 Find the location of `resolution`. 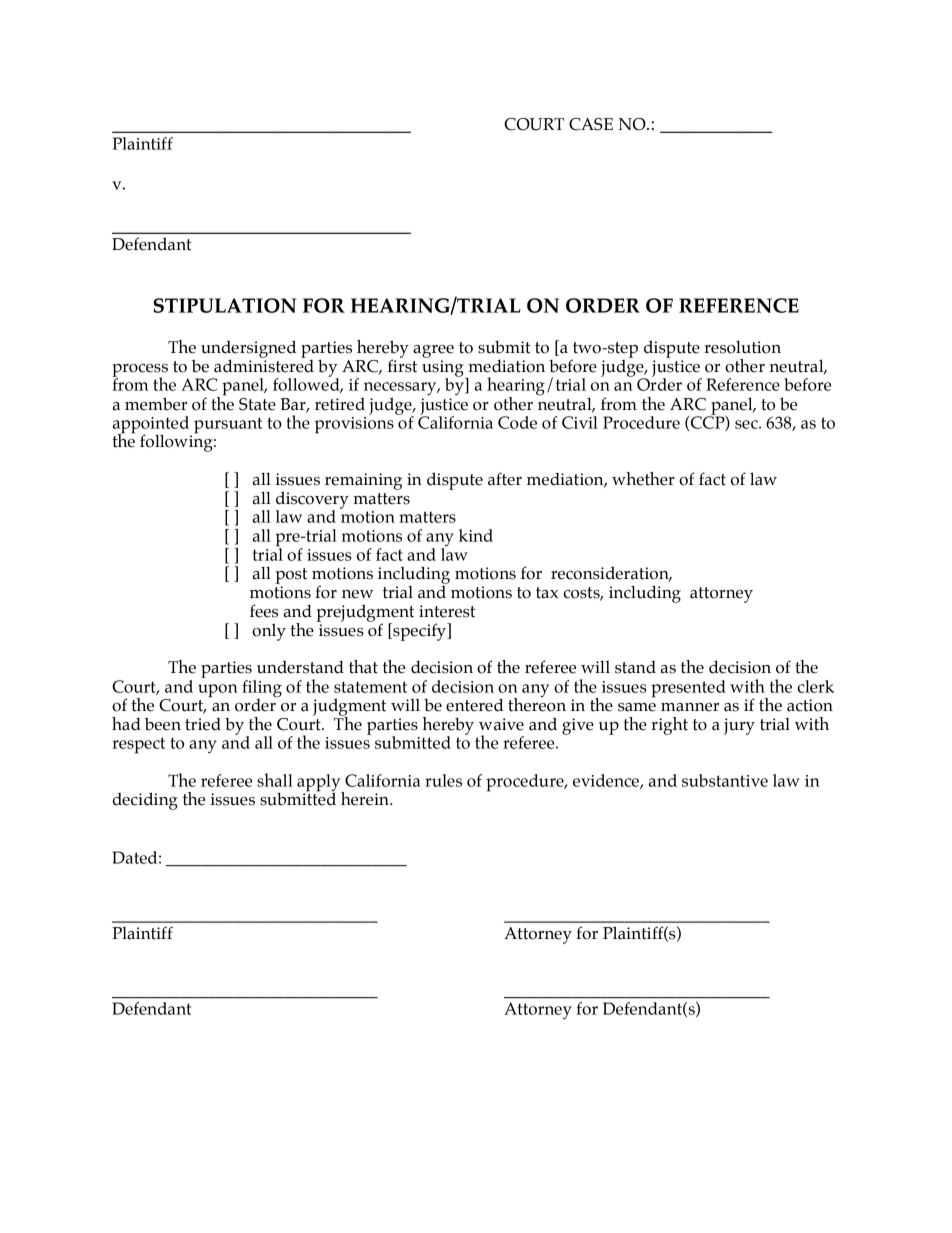

resolution is located at coordinates (742, 347).
